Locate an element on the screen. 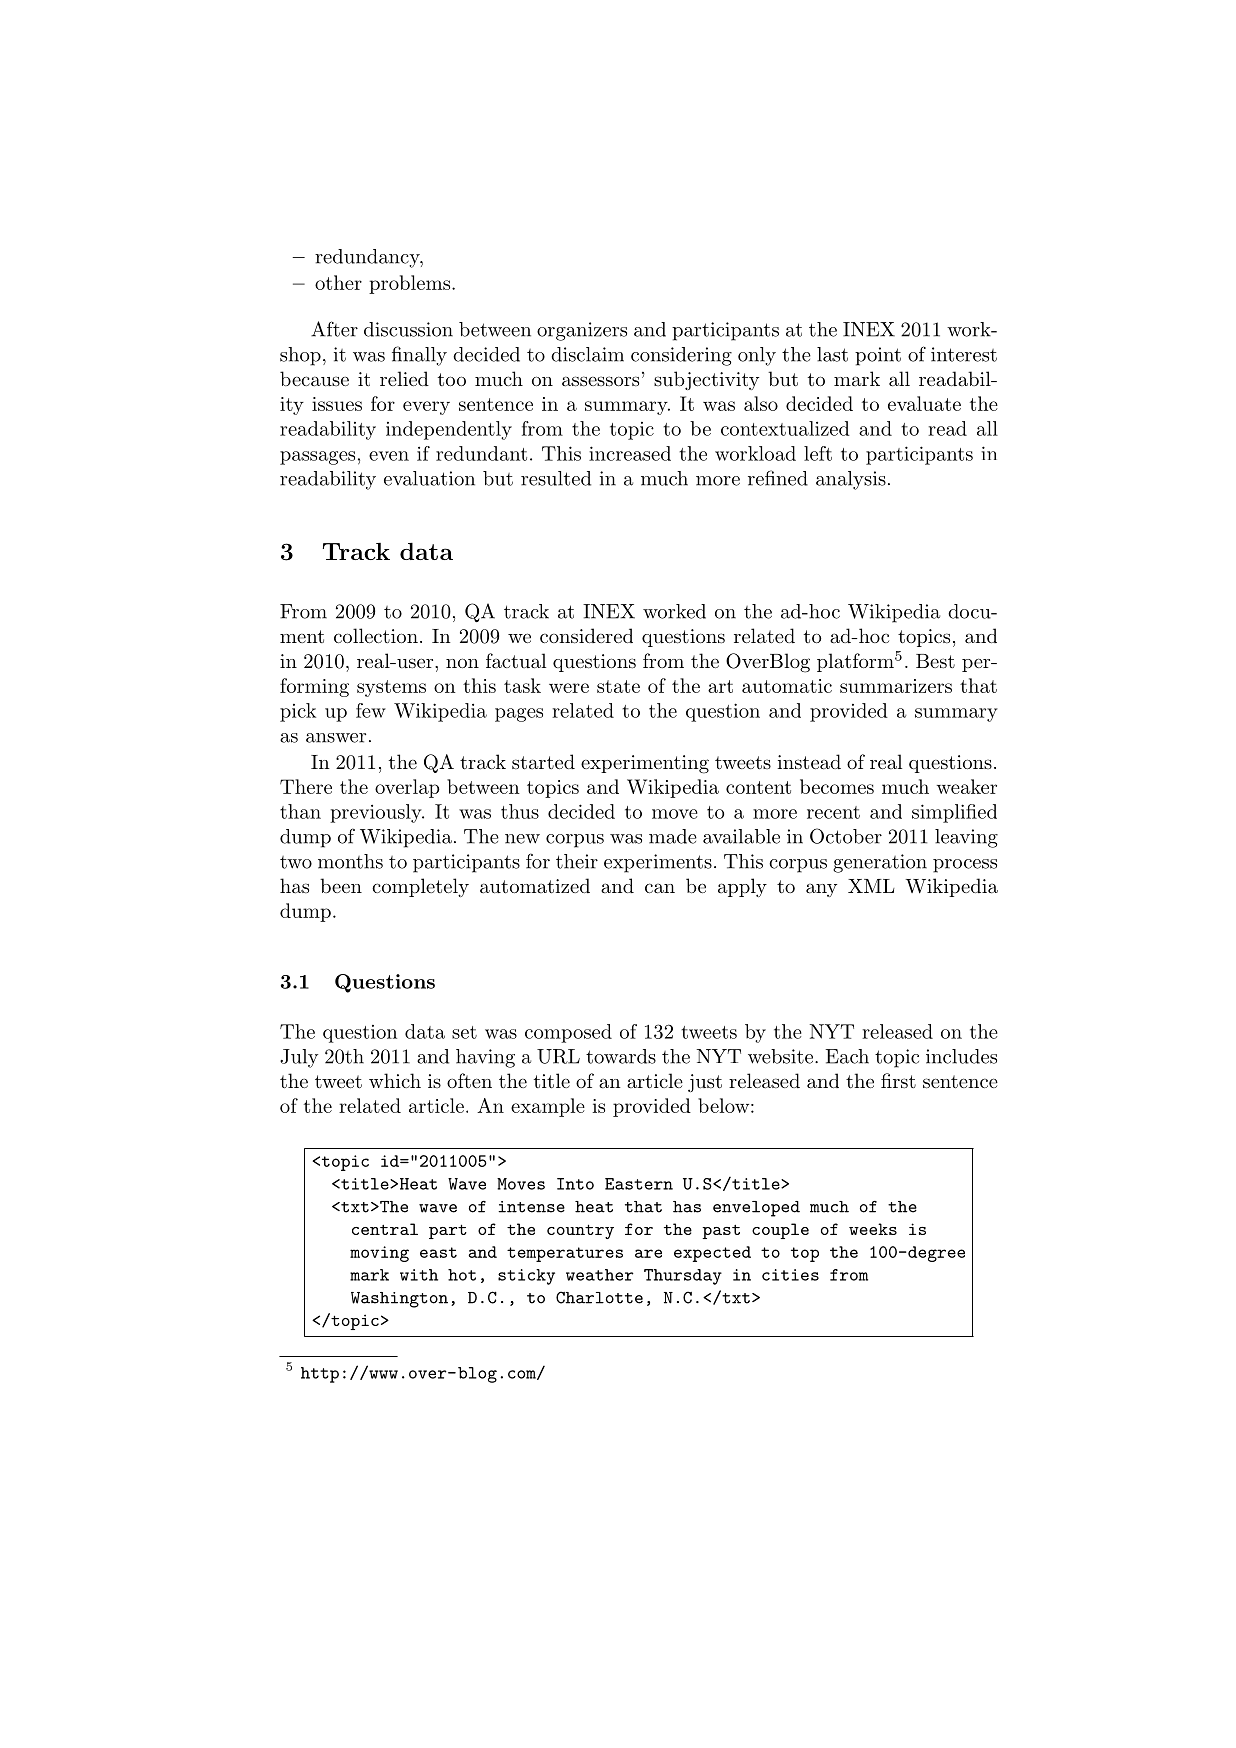 Image resolution: width=1236 pixels, height=1748 pixels. state is located at coordinates (618, 686).
